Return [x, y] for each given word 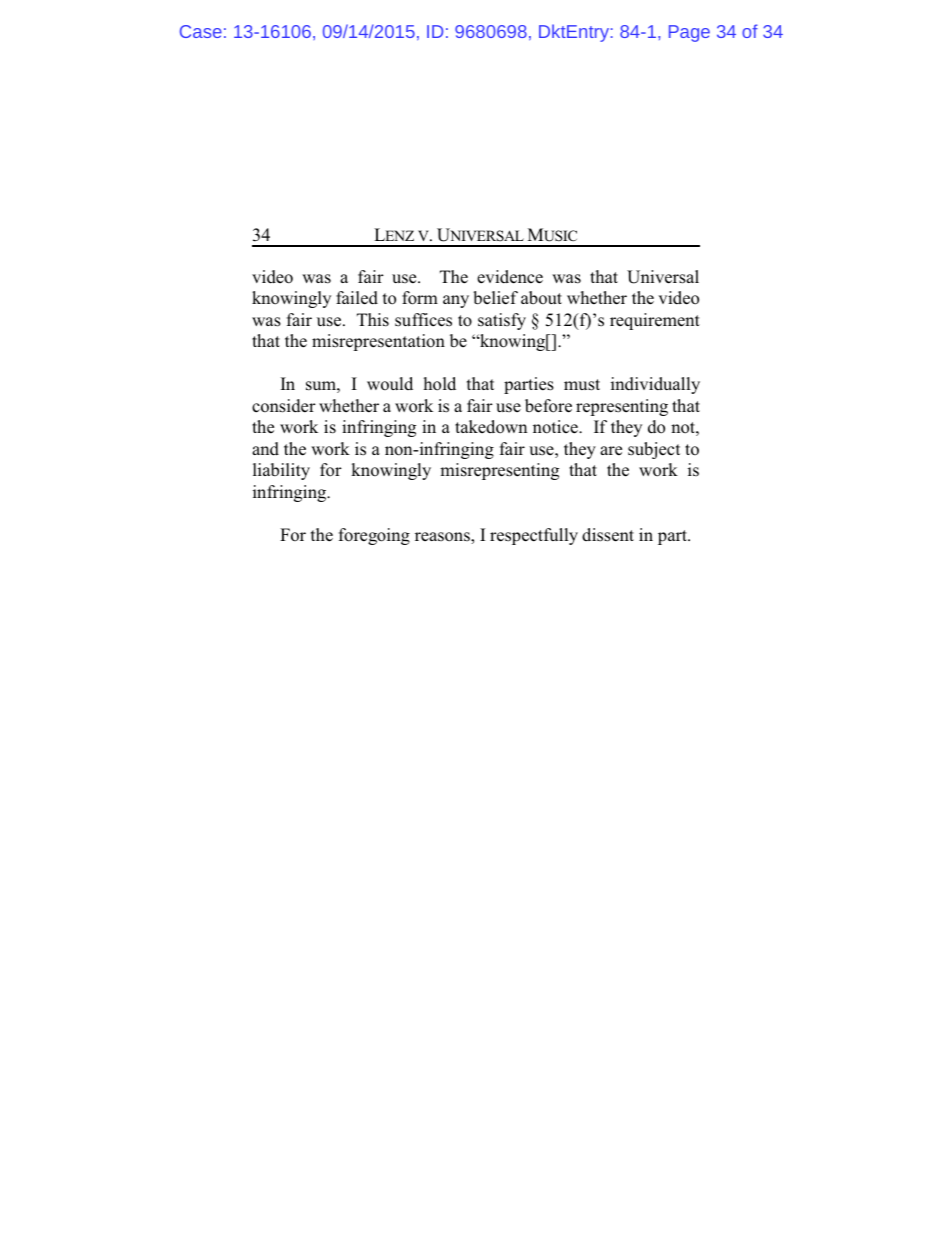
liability [281, 471]
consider [284, 406]
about [541, 297]
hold [439, 384]
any [456, 301]
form [420, 298]
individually [655, 385]
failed [357, 298]
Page [689, 33]
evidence [510, 277]
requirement [655, 321]
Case [201, 31]
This [373, 320]
